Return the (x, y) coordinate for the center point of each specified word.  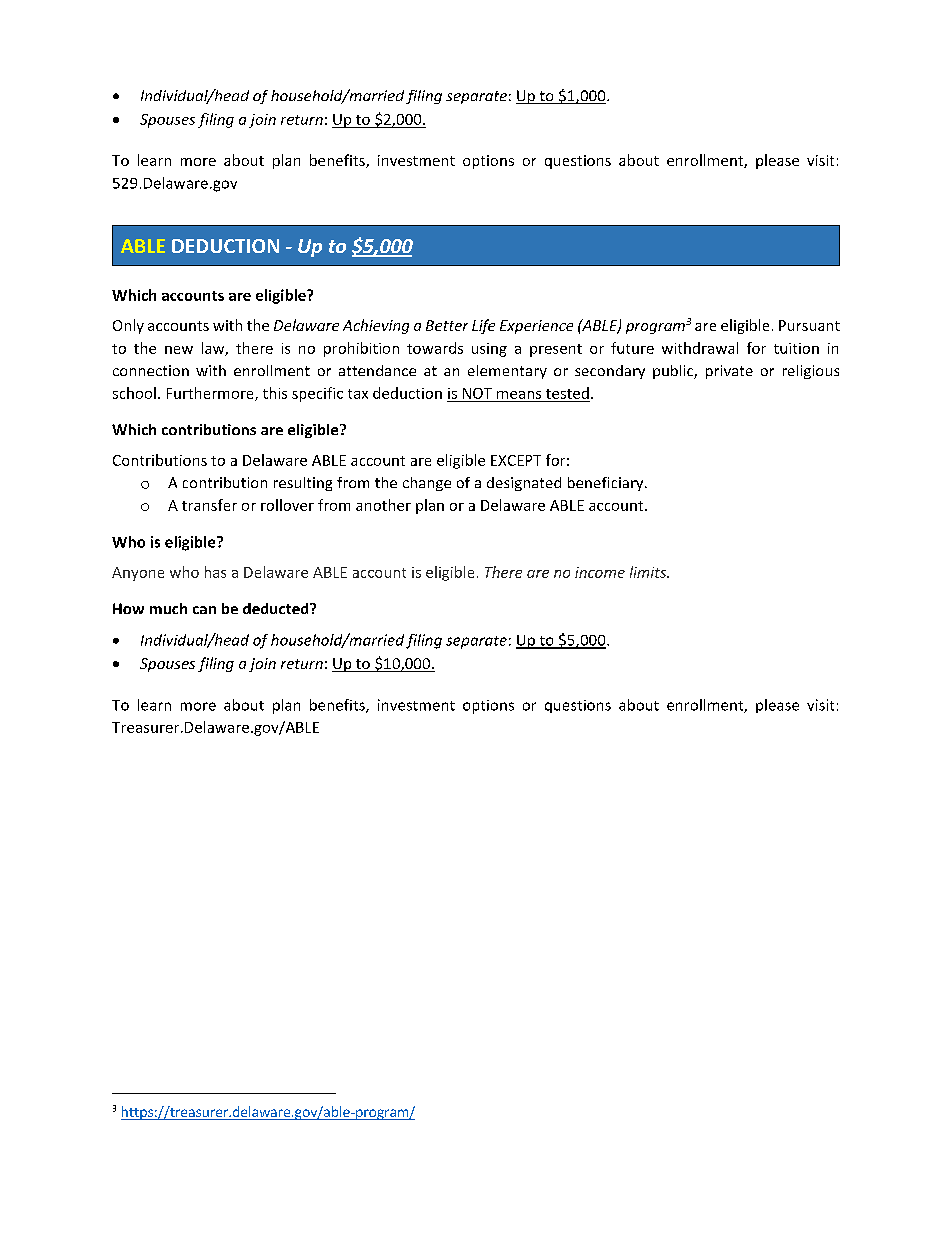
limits (649, 572)
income (600, 572)
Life (483, 326)
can (204, 610)
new (179, 350)
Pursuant (809, 325)
